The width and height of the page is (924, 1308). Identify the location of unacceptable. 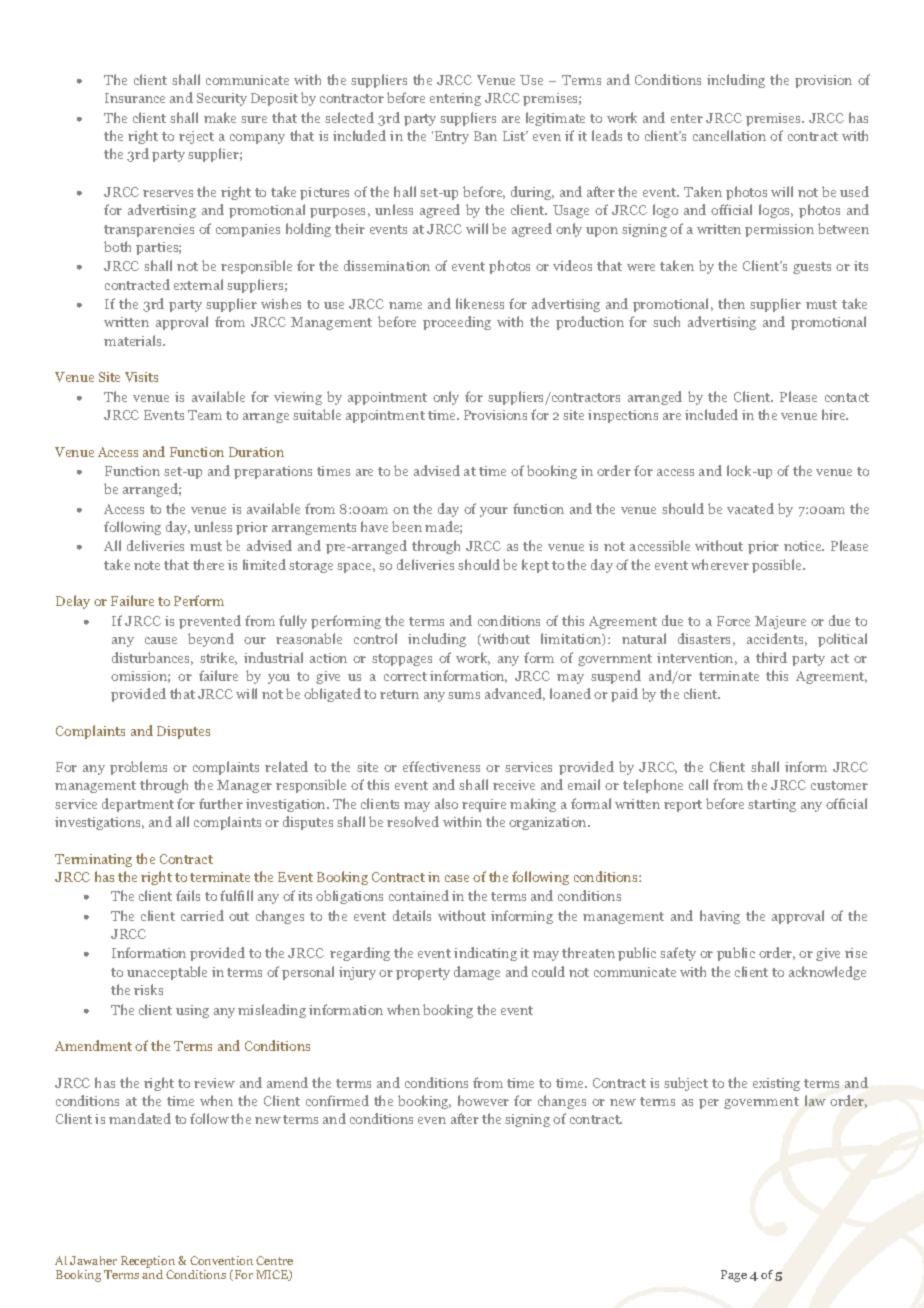
(167, 973).
